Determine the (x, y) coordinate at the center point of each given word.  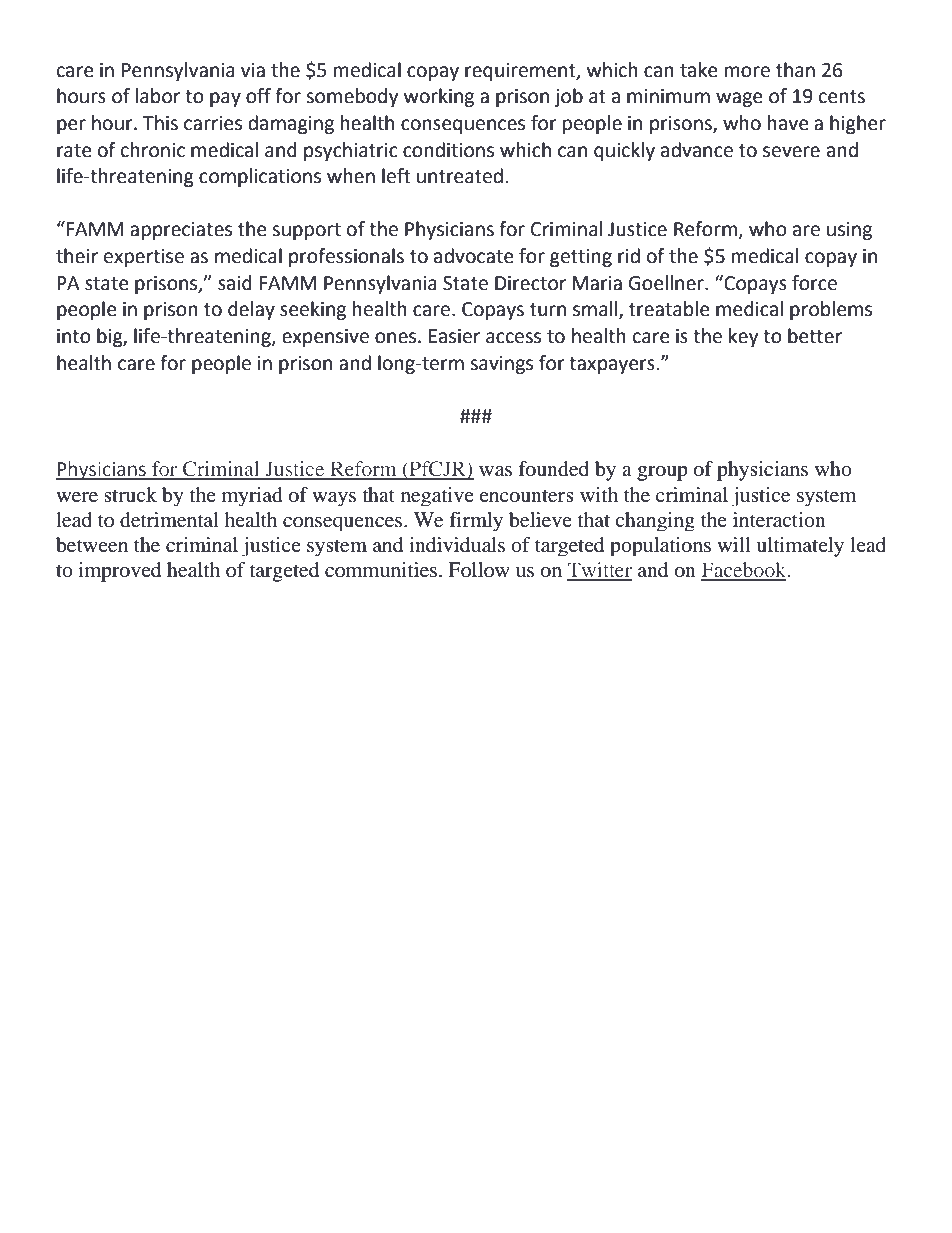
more (747, 72)
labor (158, 96)
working (439, 97)
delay (251, 310)
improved (120, 572)
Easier (454, 336)
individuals (457, 545)
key (744, 337)
